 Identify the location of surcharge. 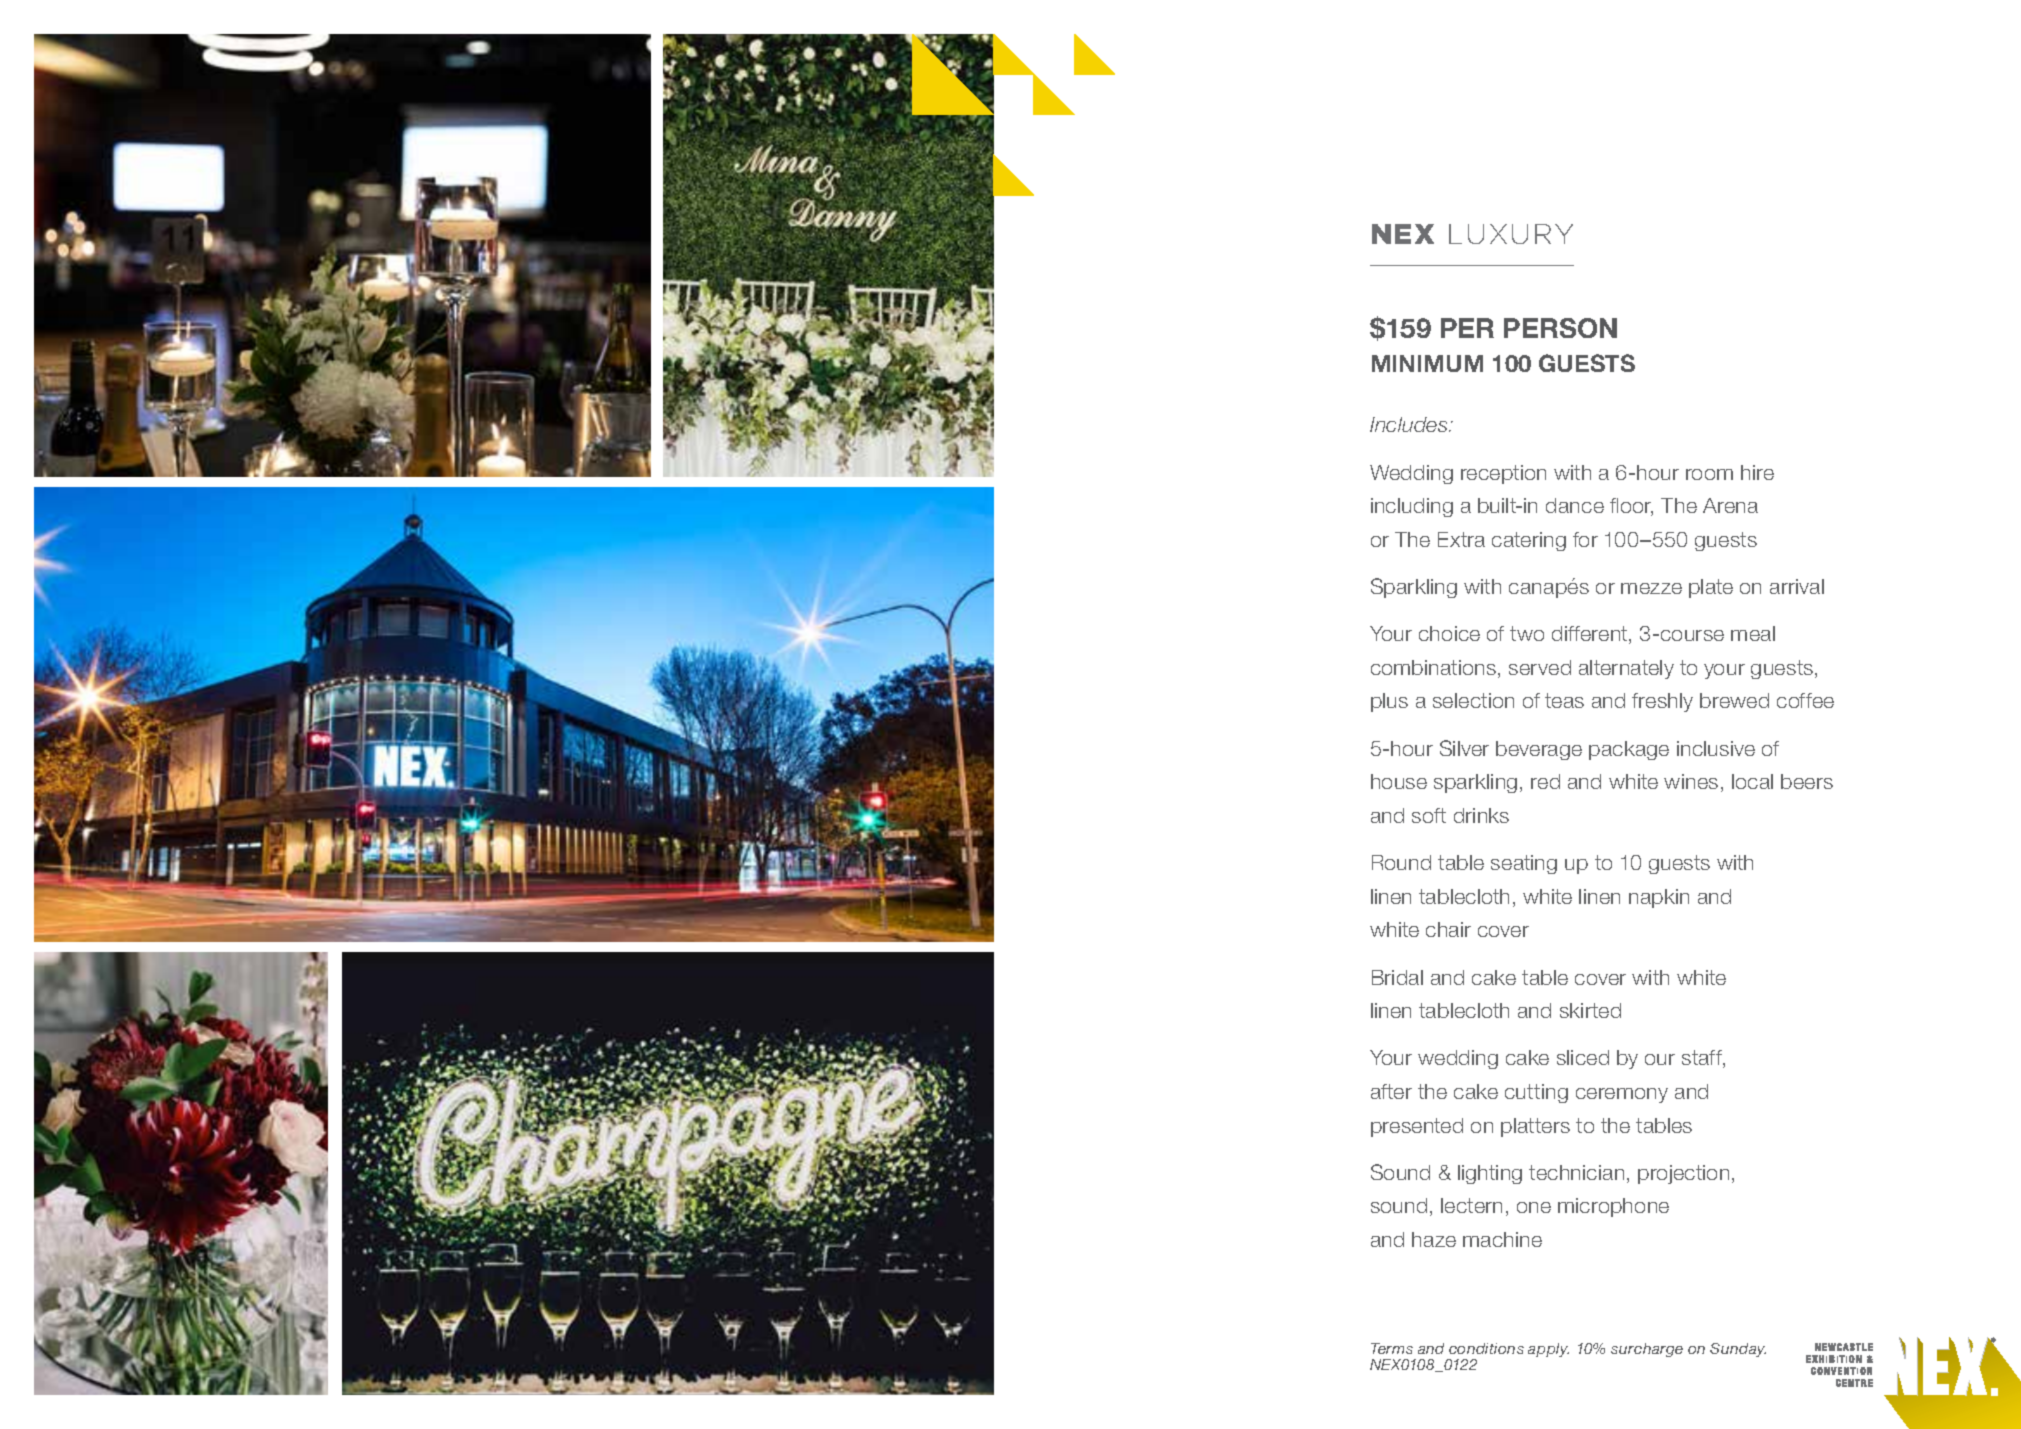
(1647, 1350).
